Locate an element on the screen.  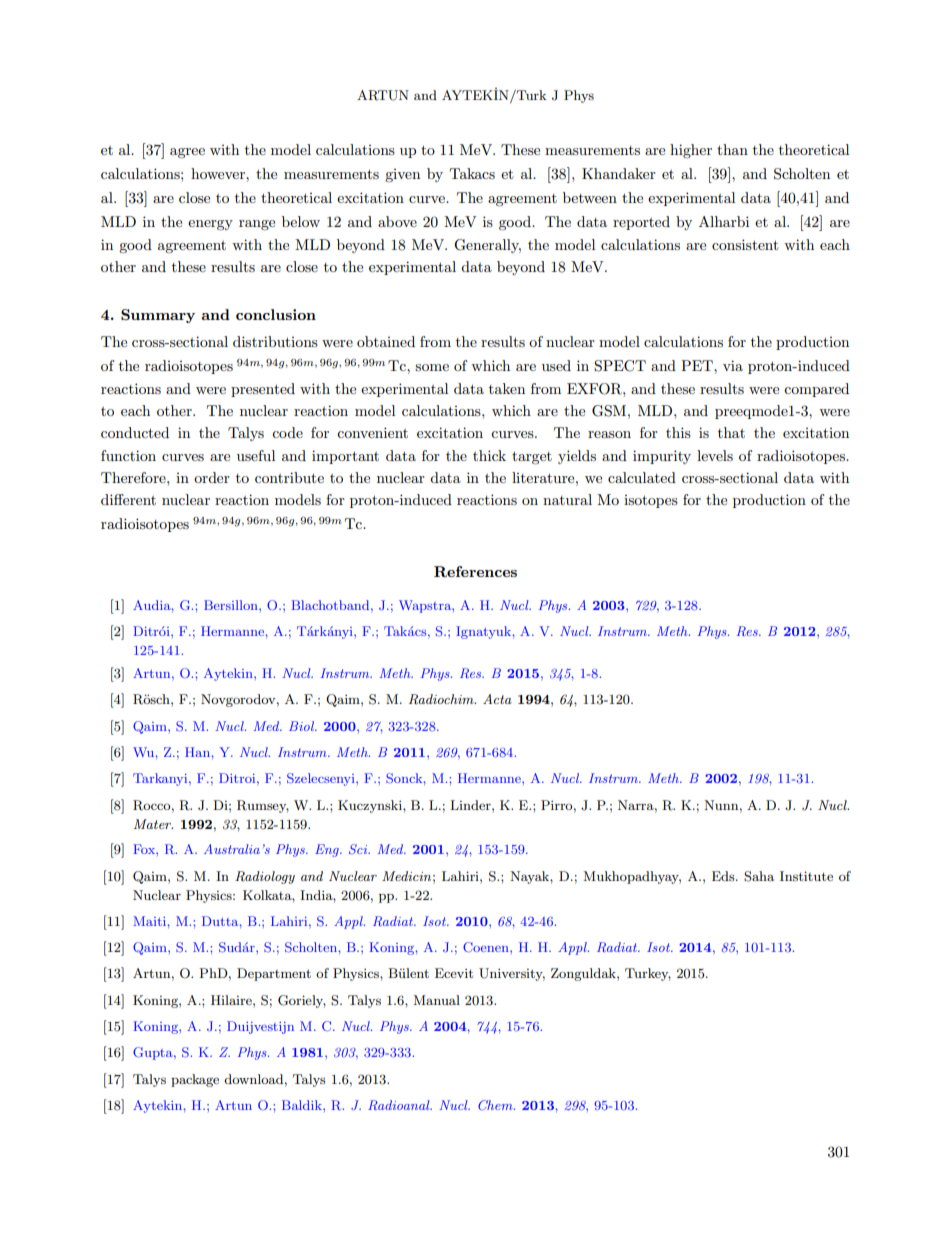
Acta is located at coordinates (497, 699).
